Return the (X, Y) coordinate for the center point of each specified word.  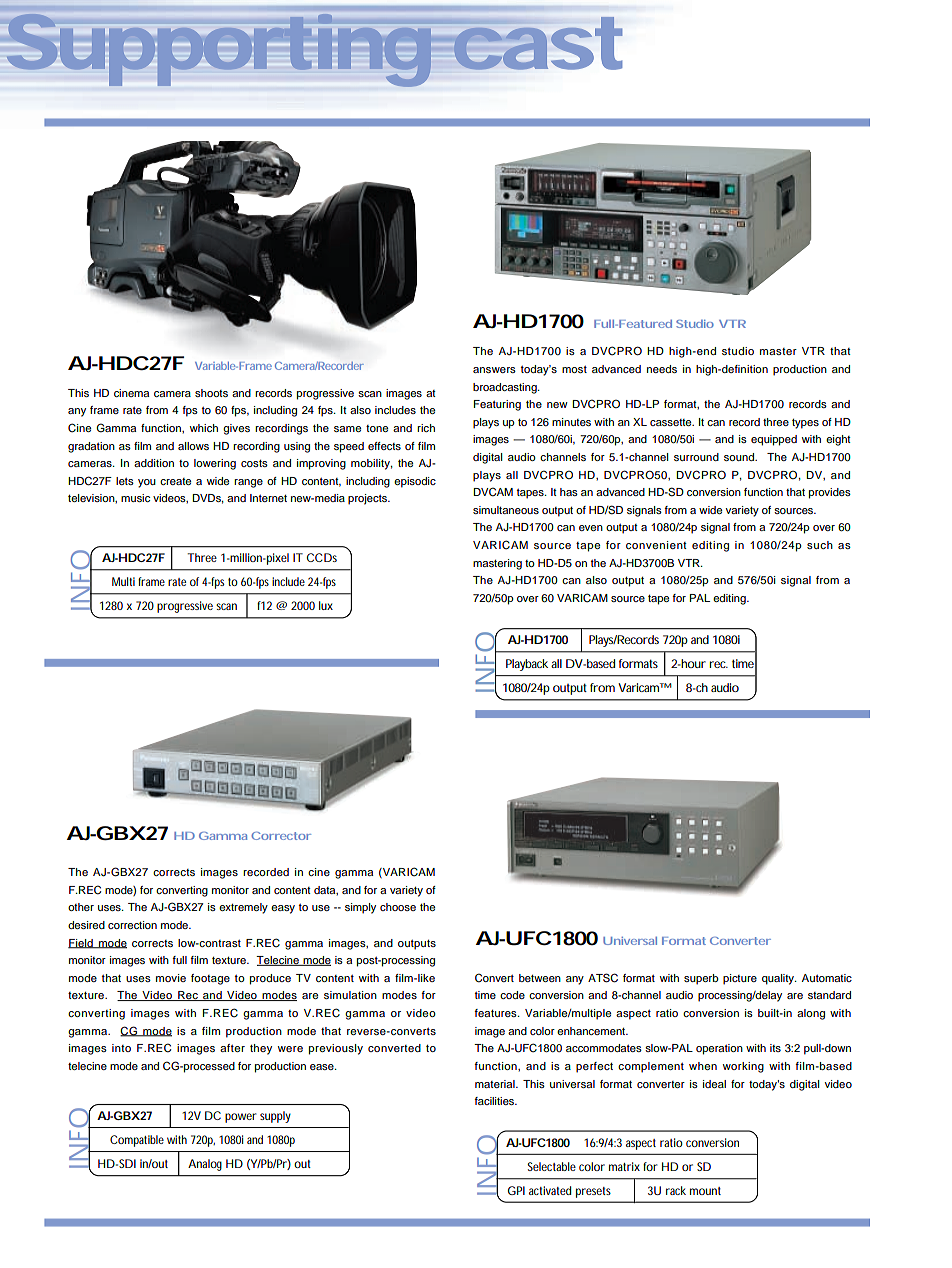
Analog (205, 1165)
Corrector (281, 836)
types (805, 424)
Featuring (497, 405)
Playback (527, 665)
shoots (211, 393)
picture (740, 979)
